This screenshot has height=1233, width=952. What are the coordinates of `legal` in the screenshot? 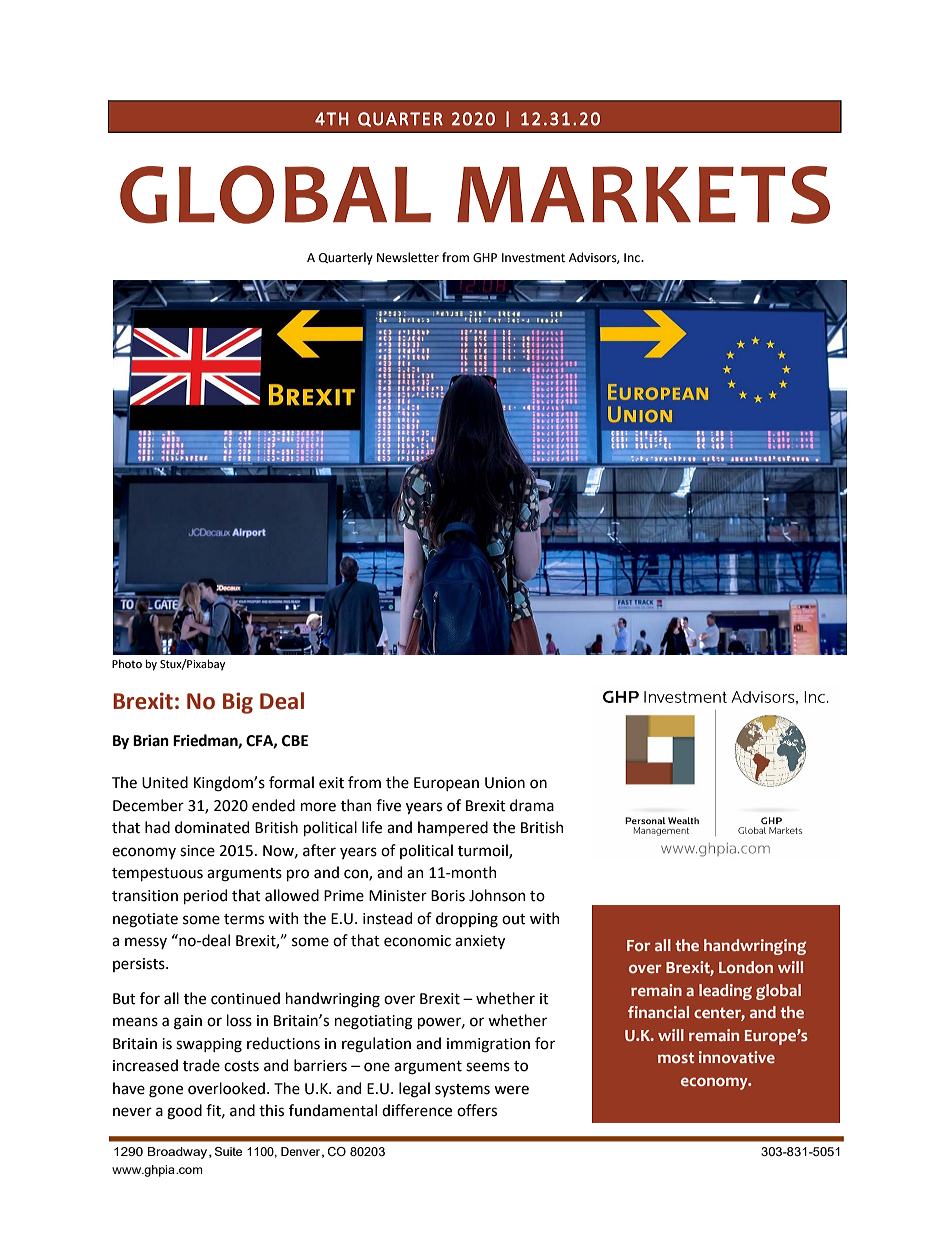 It's located at (414, 1090).
